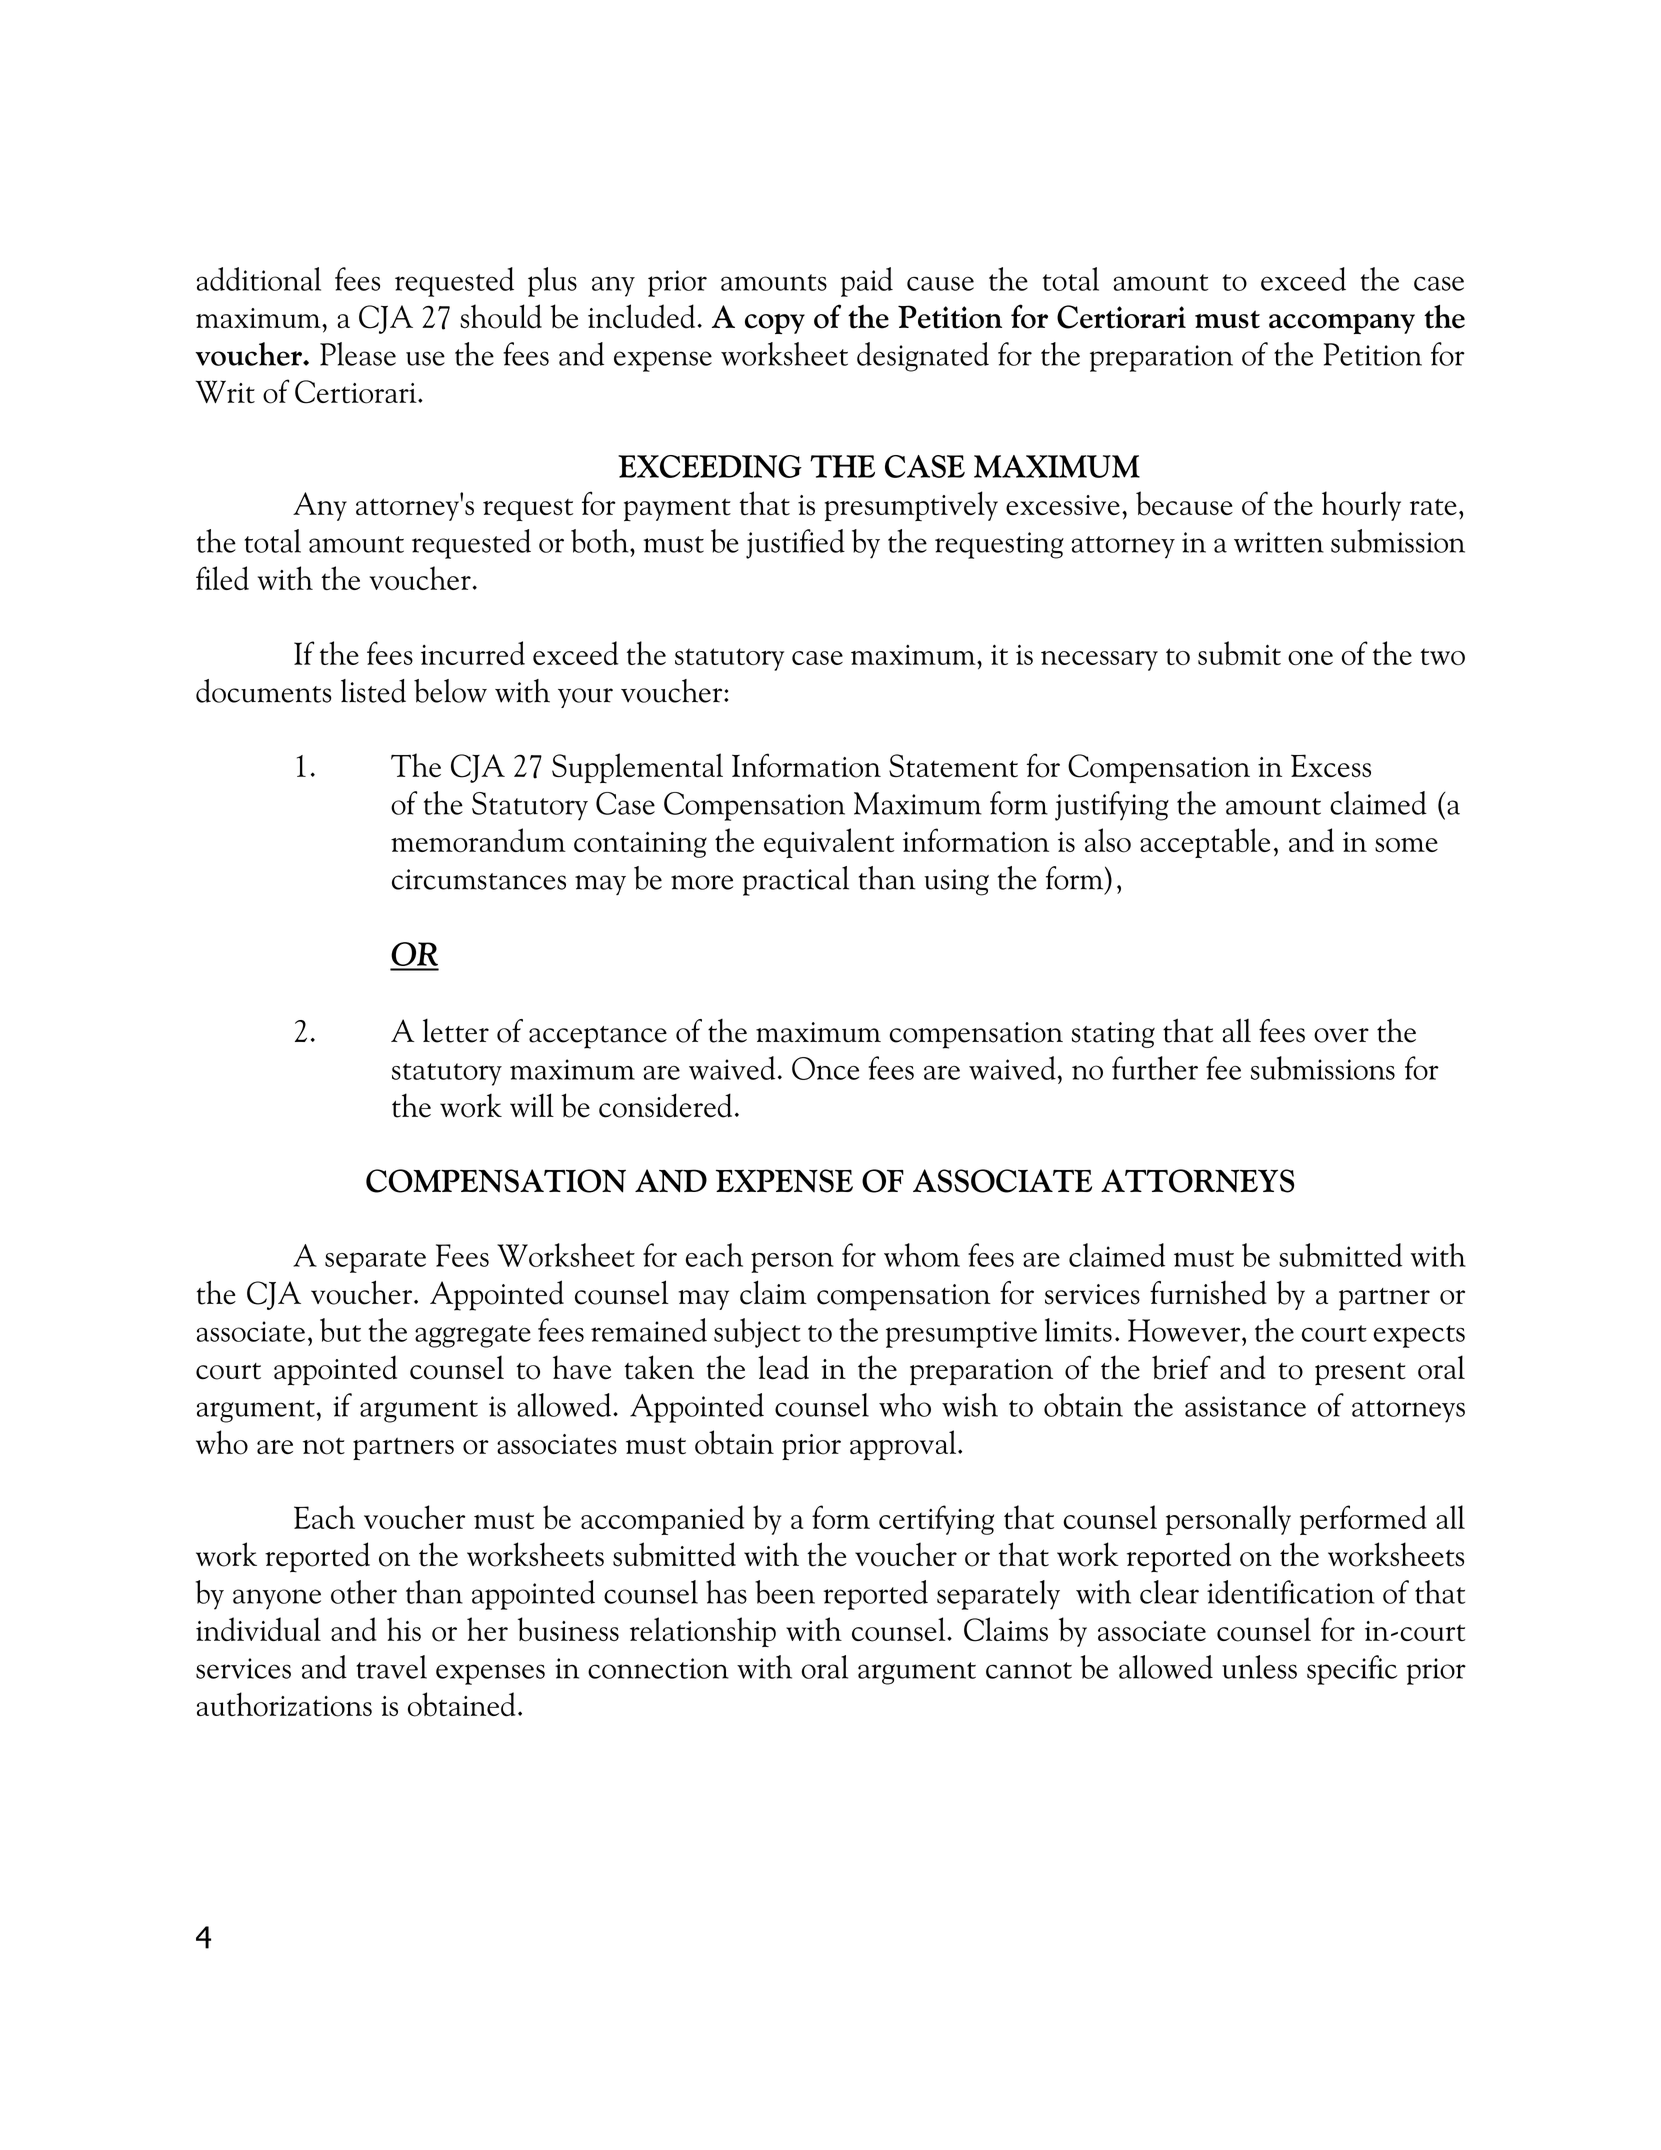 The width and height of the image is (1661, 2150). Describe the element at coordinates (222, 578) in the image. I see `filed` at that location.
